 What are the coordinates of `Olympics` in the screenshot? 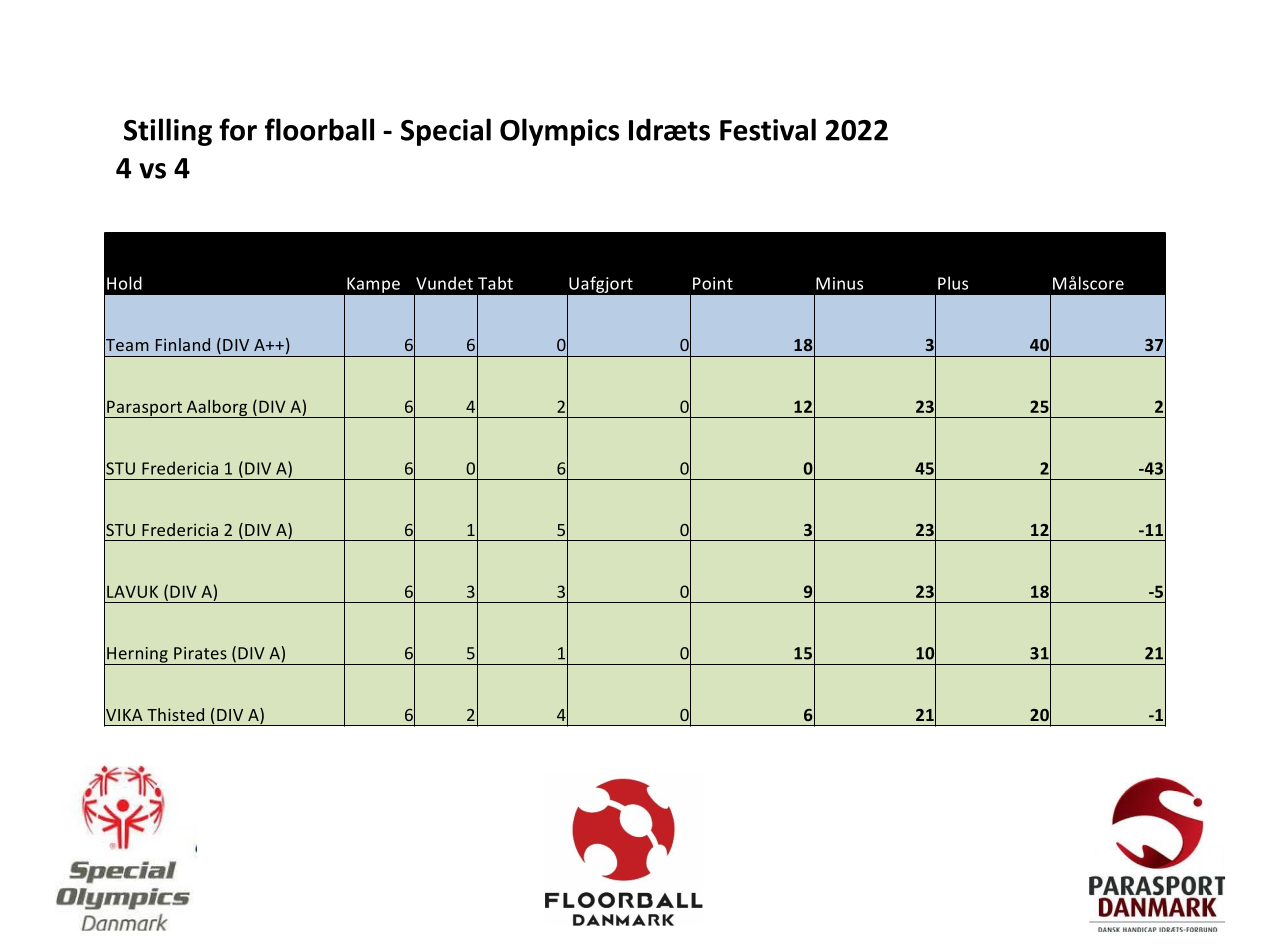 It's located at (559, 132).
